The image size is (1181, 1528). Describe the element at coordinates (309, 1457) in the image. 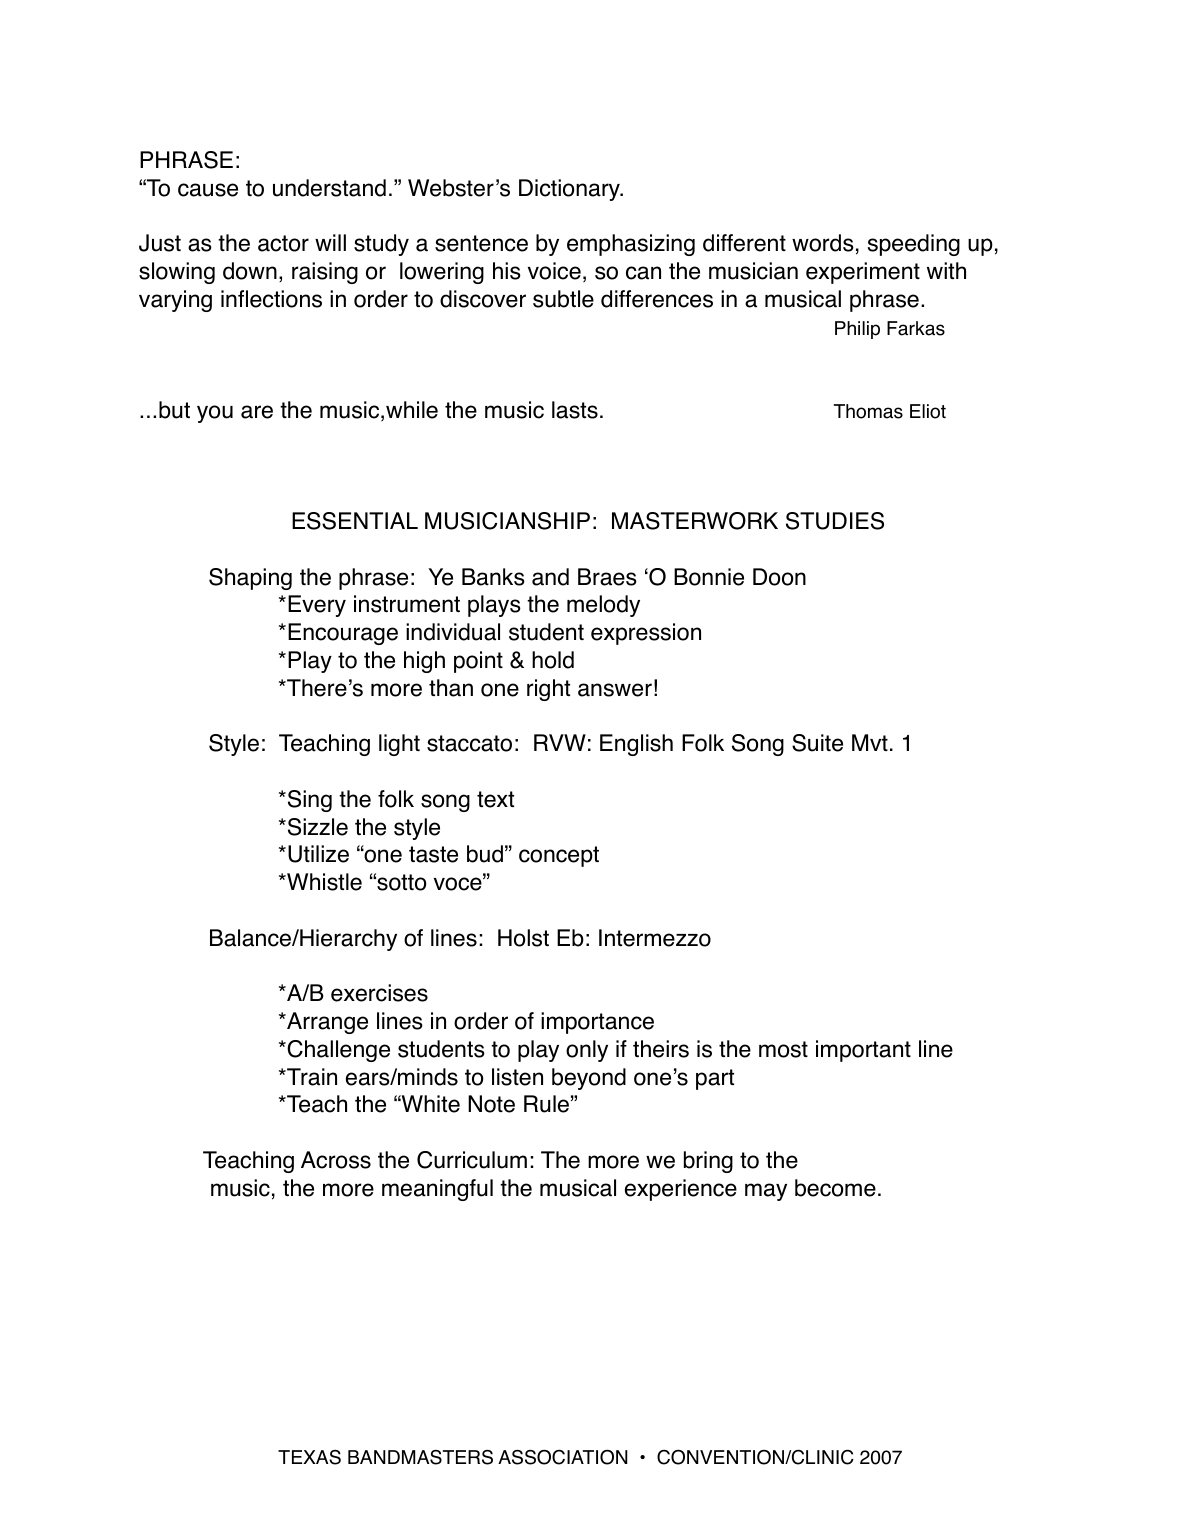

I see `TEXAS` at that location.
